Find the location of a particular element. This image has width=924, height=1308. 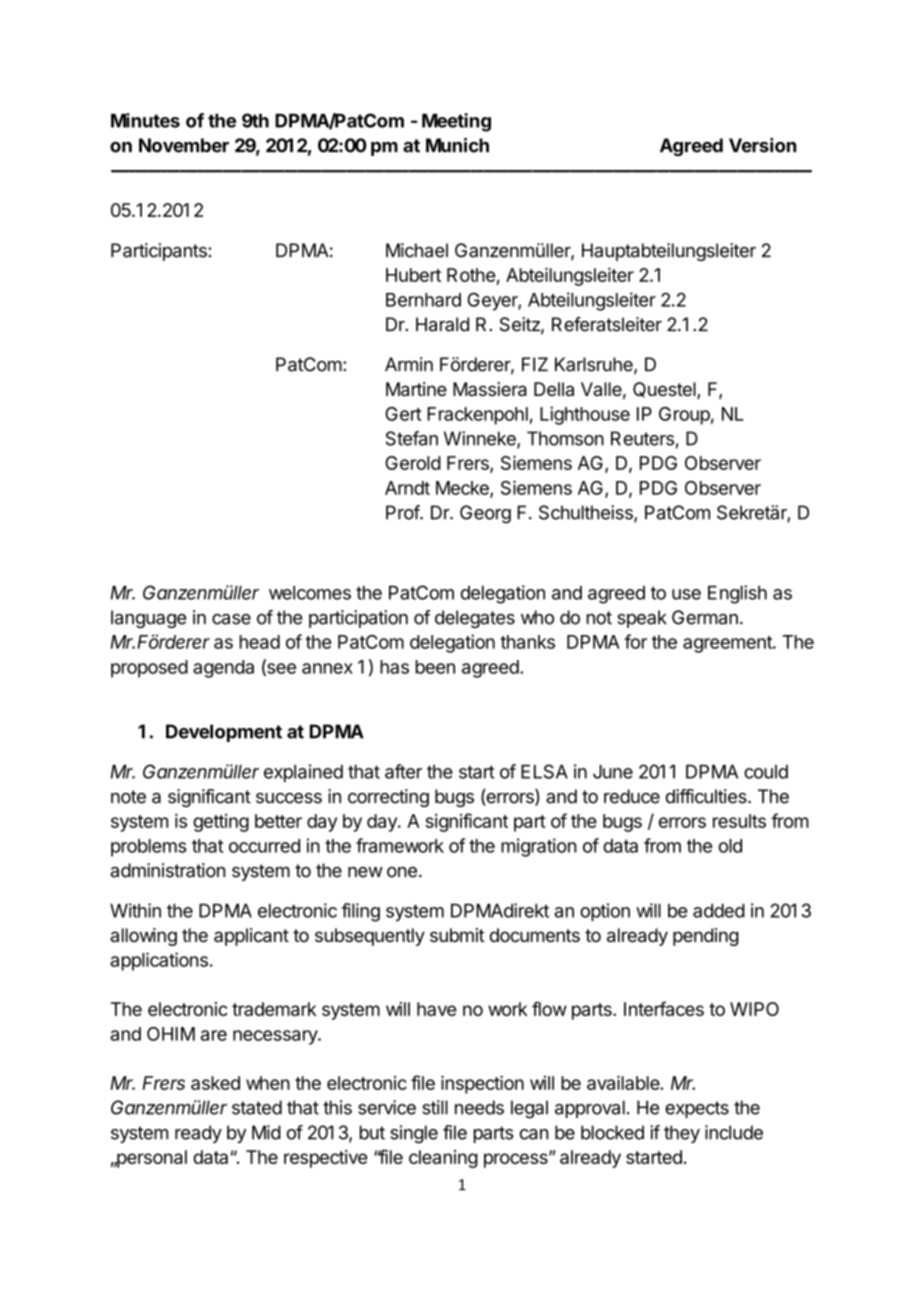

still is located at coordinates (435, 1107).
